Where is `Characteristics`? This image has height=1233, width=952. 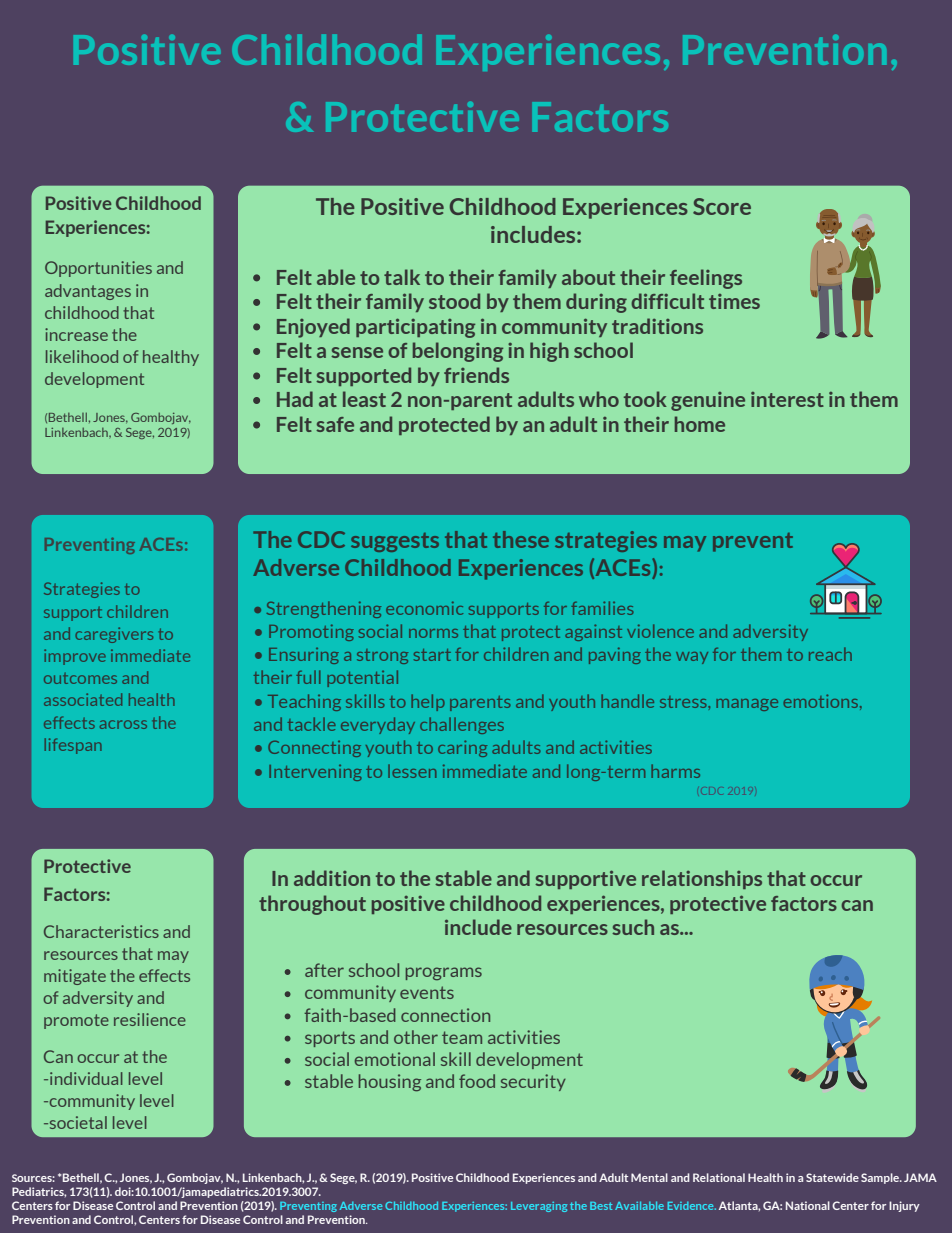
Characteristics is located at coordinates (101, 931).
